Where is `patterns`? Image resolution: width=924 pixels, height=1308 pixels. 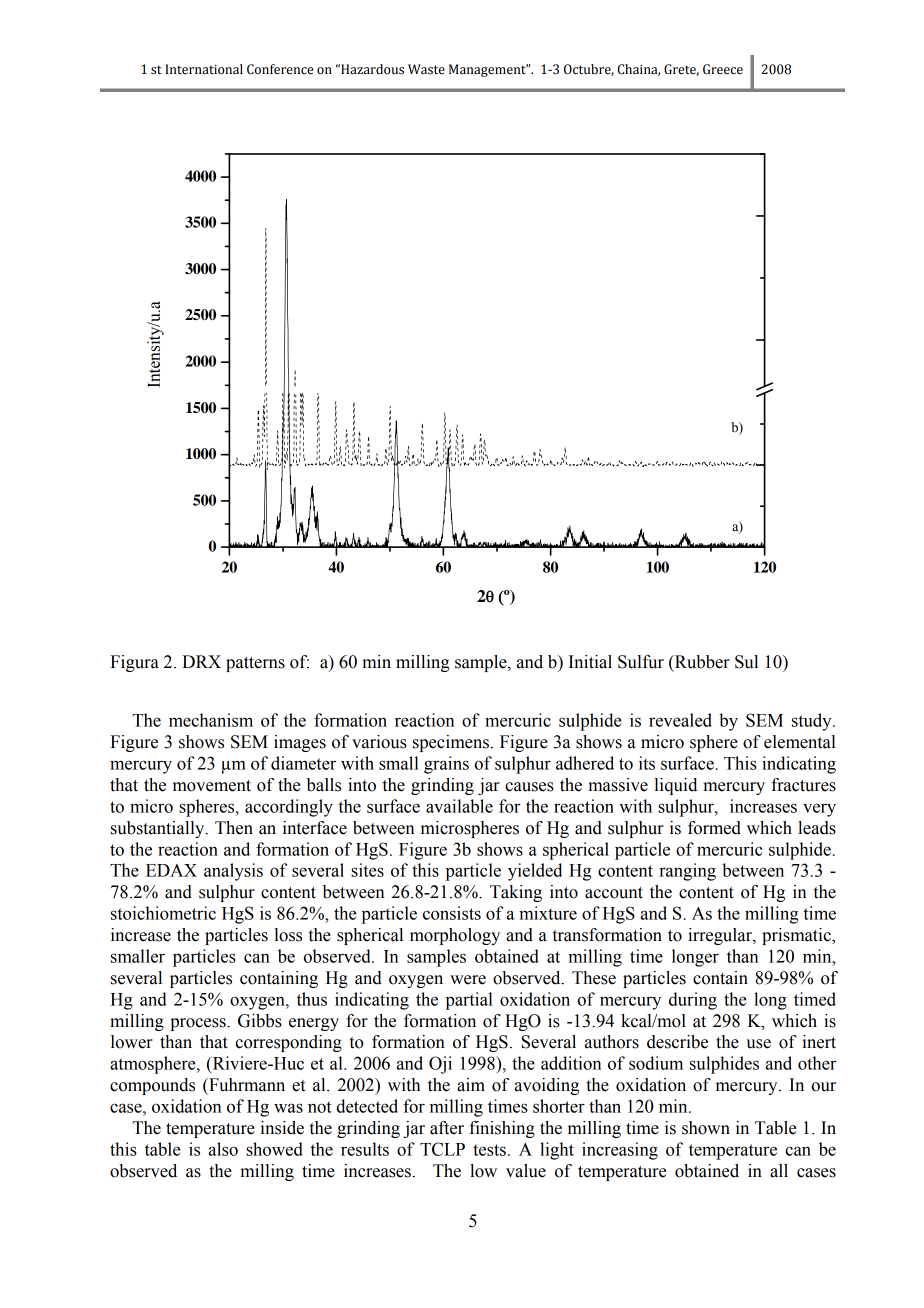
patterns is located at coordinates (255, 664).
